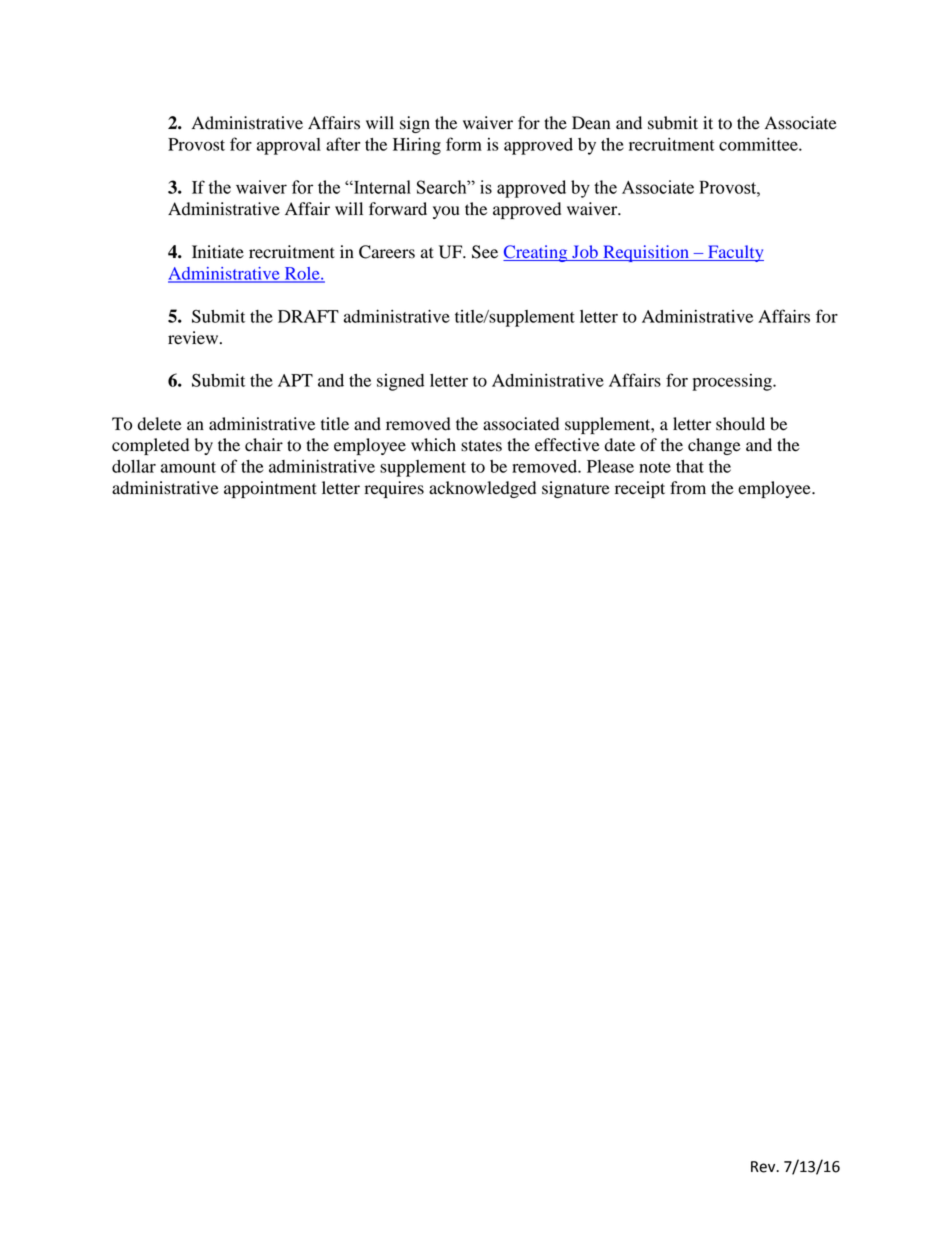 This screenshot has width=952, height=1233. What do you see at coordinates (289, 146) in the screenshot?
I see `approval` at bounding box center [289, 146].
